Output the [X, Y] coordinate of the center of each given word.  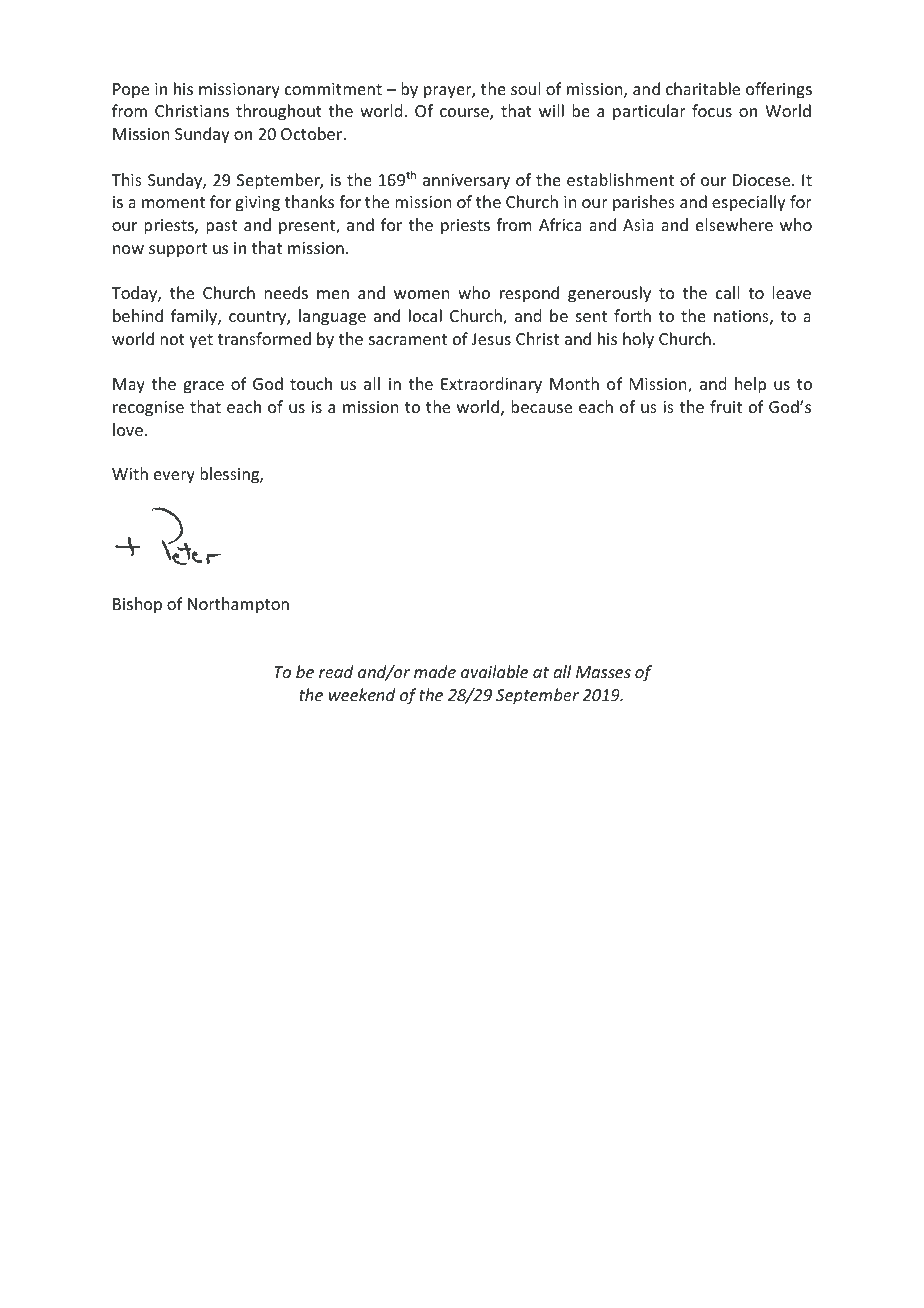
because [541, 406]
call [727, 292]
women [421, 294]
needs [286, 292]
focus [712, 110]
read [336, 671]
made [435, 671]
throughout [279, 112]
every [174, 477]
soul [525, 88]
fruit [726, 406]
